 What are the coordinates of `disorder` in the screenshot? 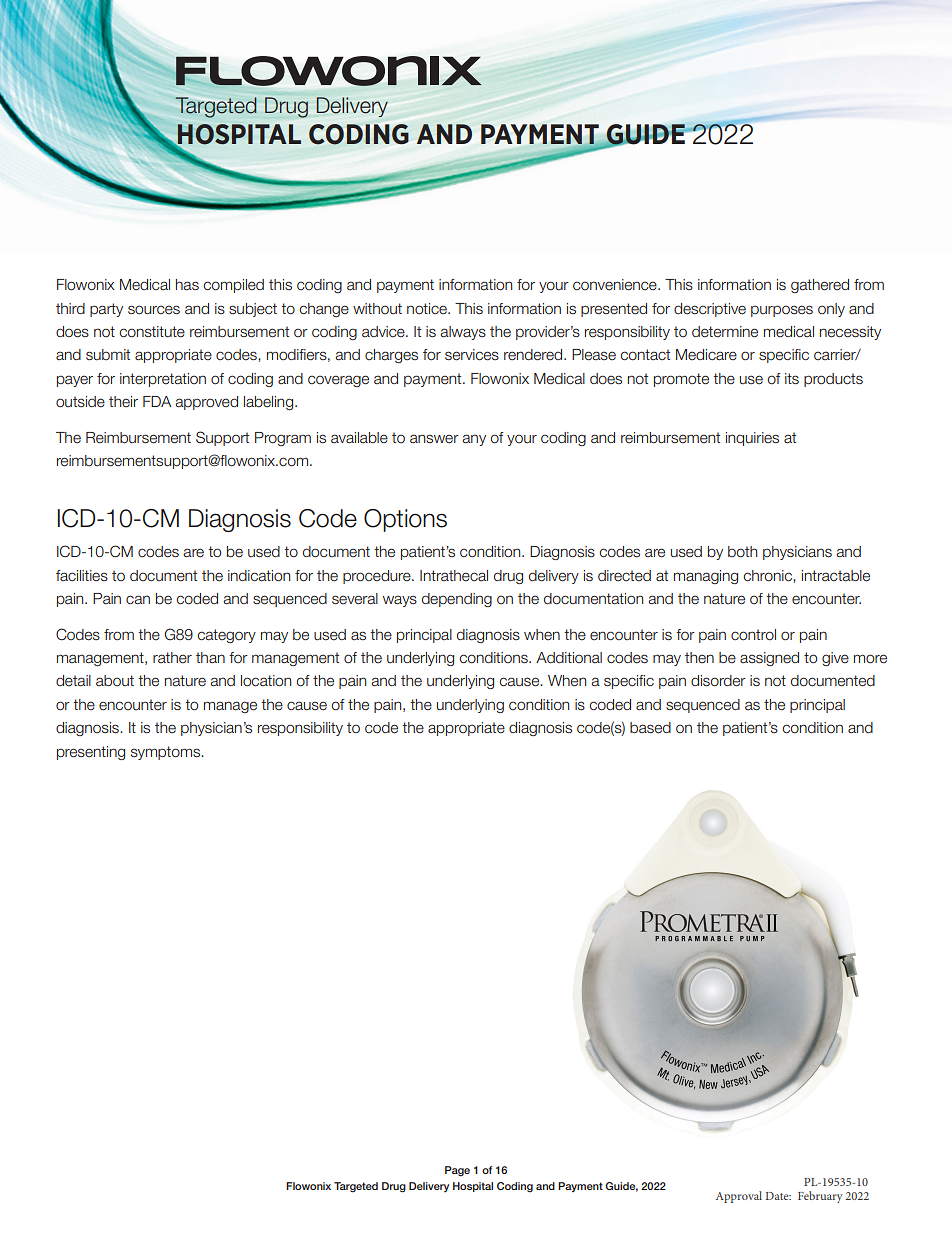 It's located at (718, 681).
